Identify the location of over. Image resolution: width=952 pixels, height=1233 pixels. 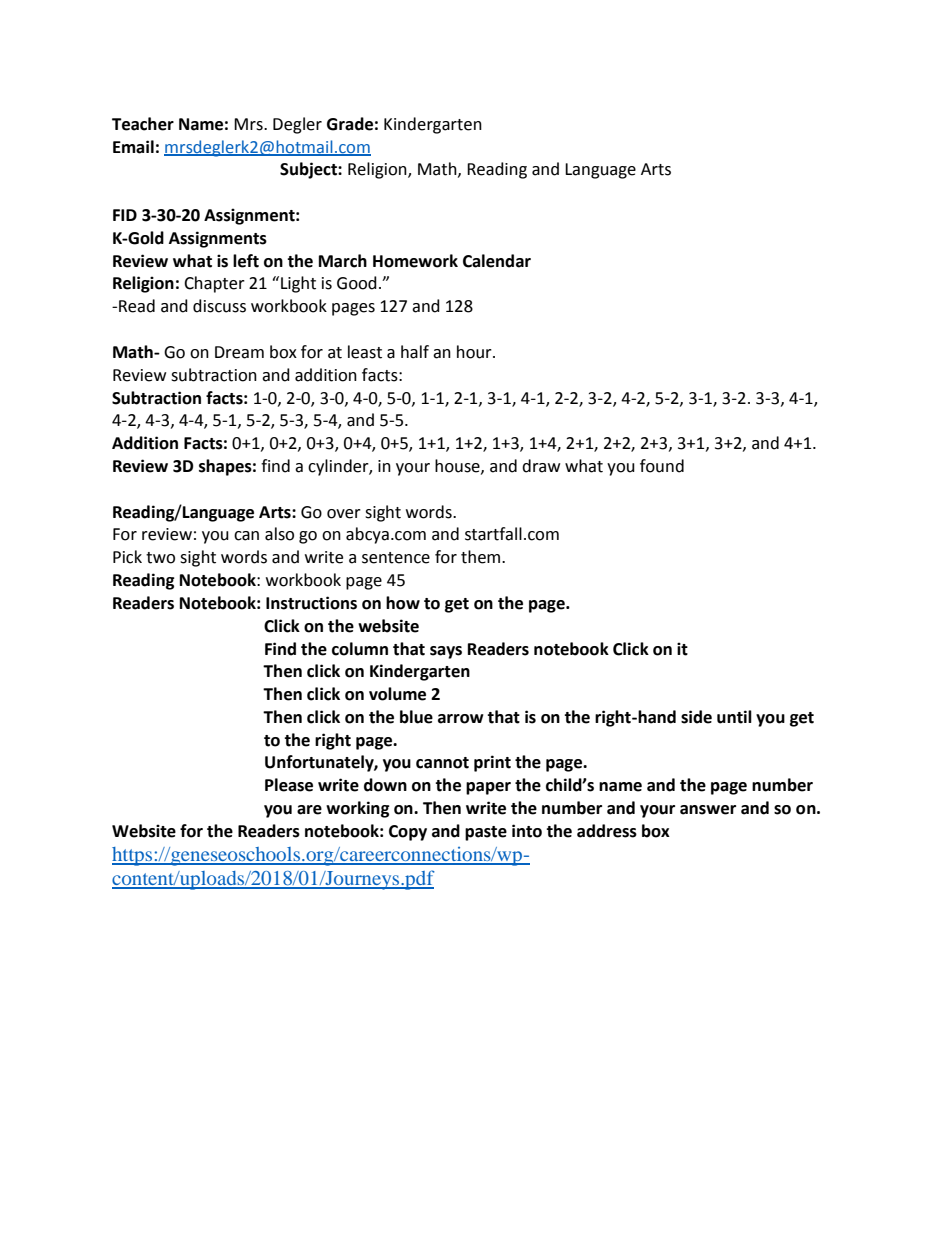
(344, 514).
